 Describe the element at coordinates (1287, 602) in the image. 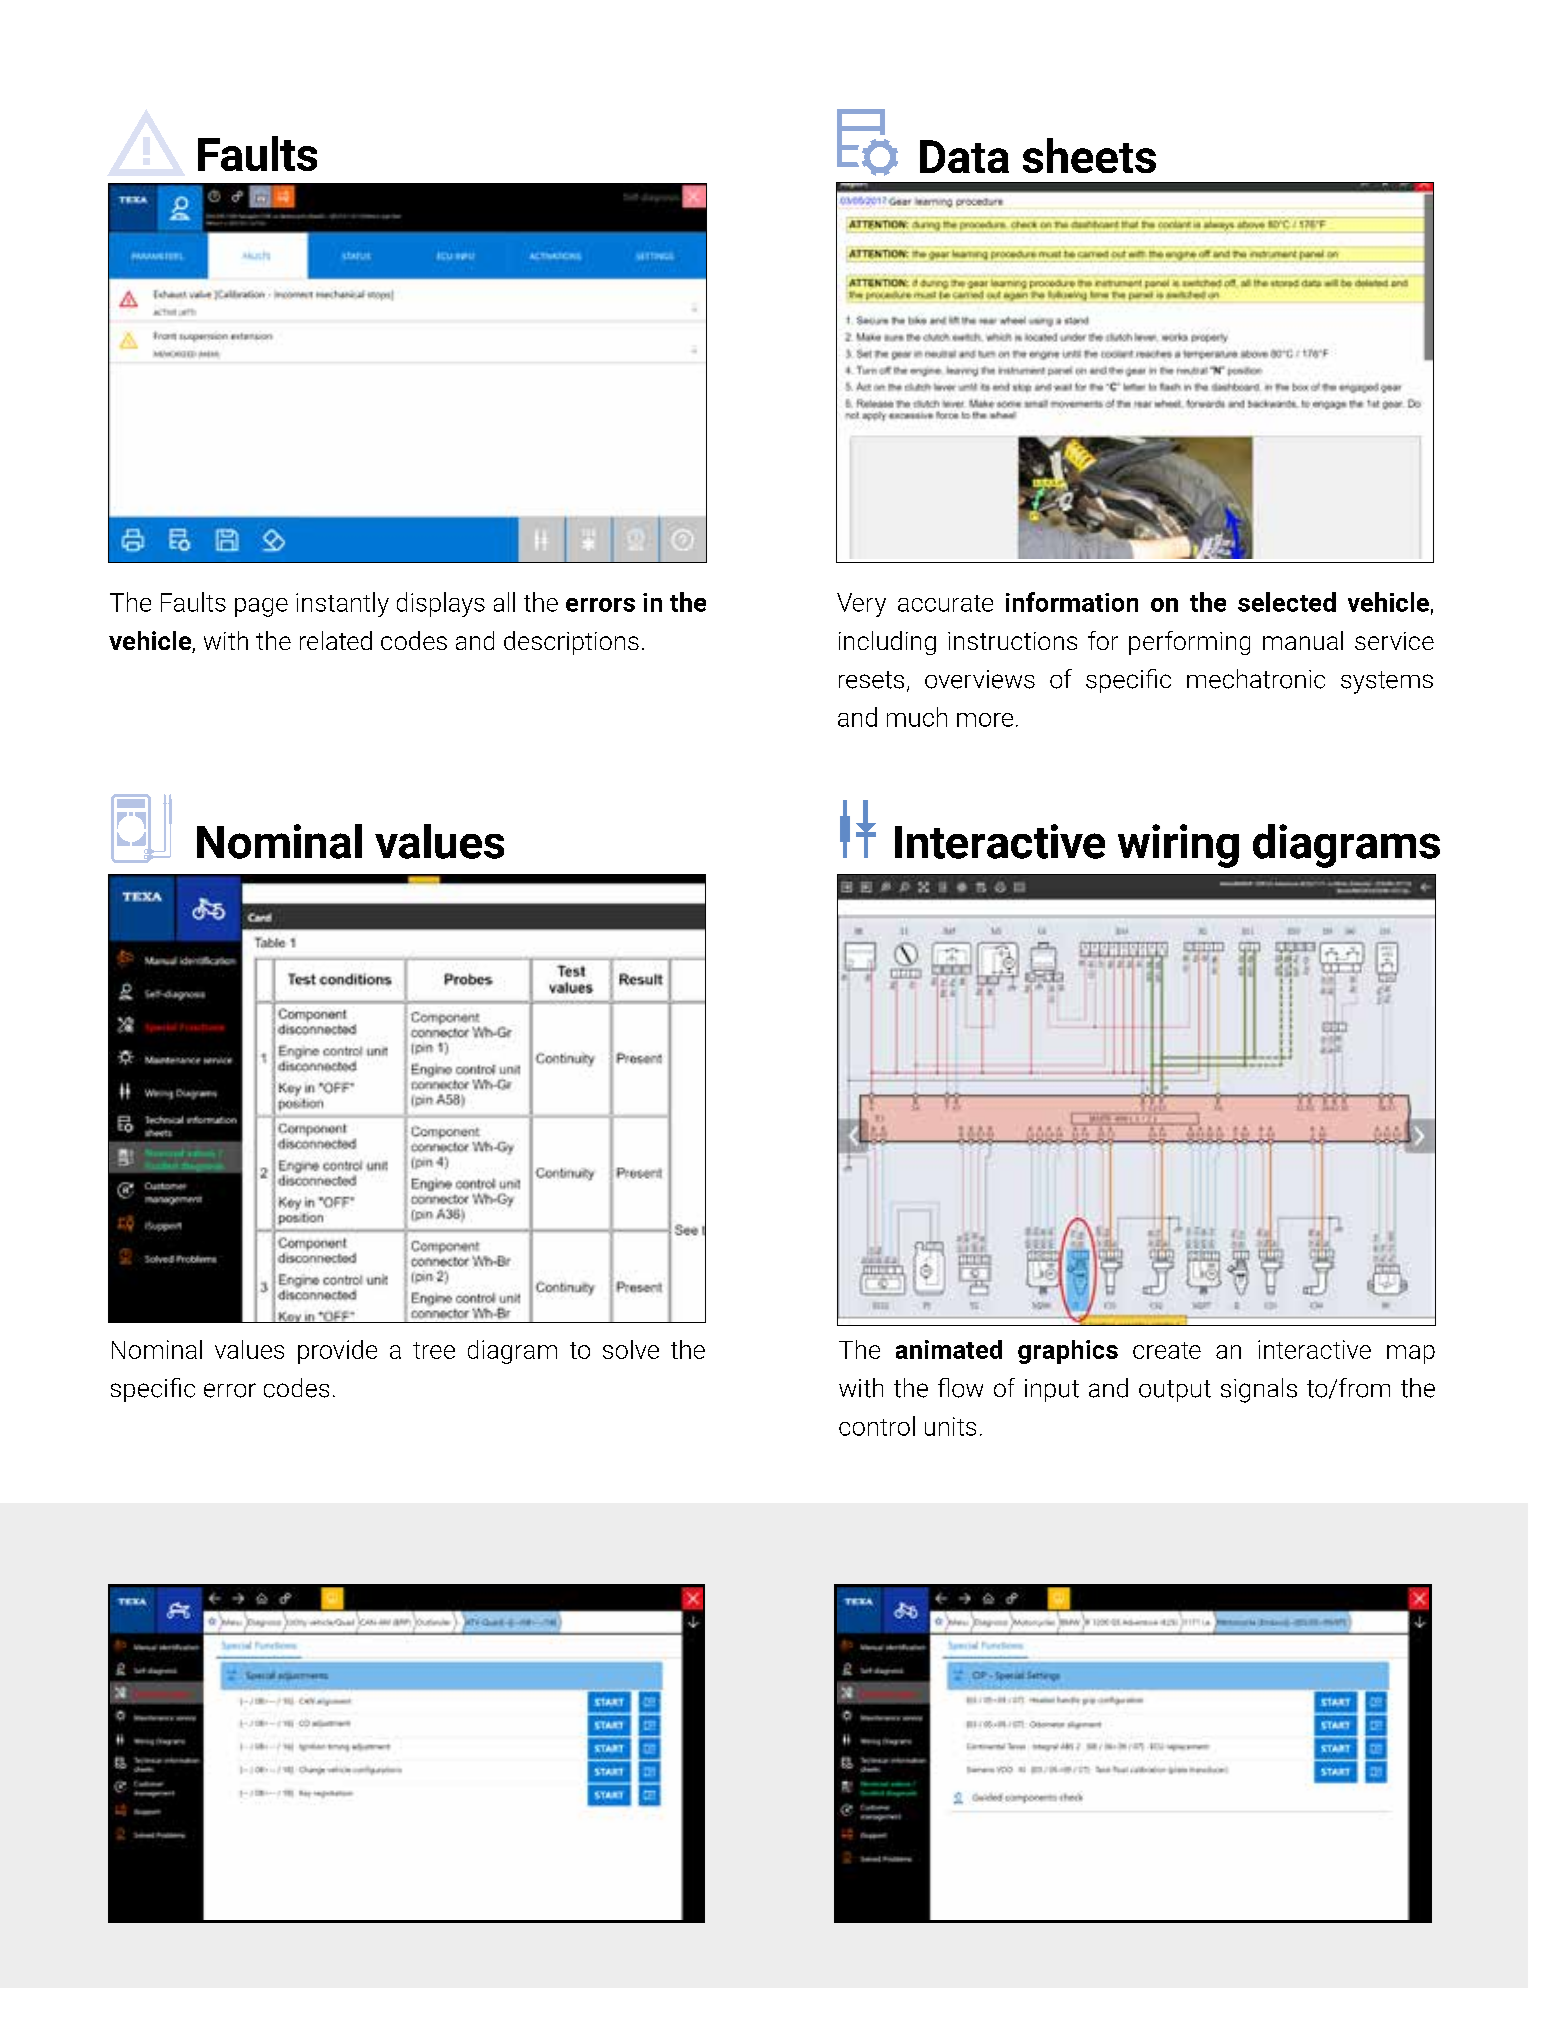

I see `selected` at that location.
